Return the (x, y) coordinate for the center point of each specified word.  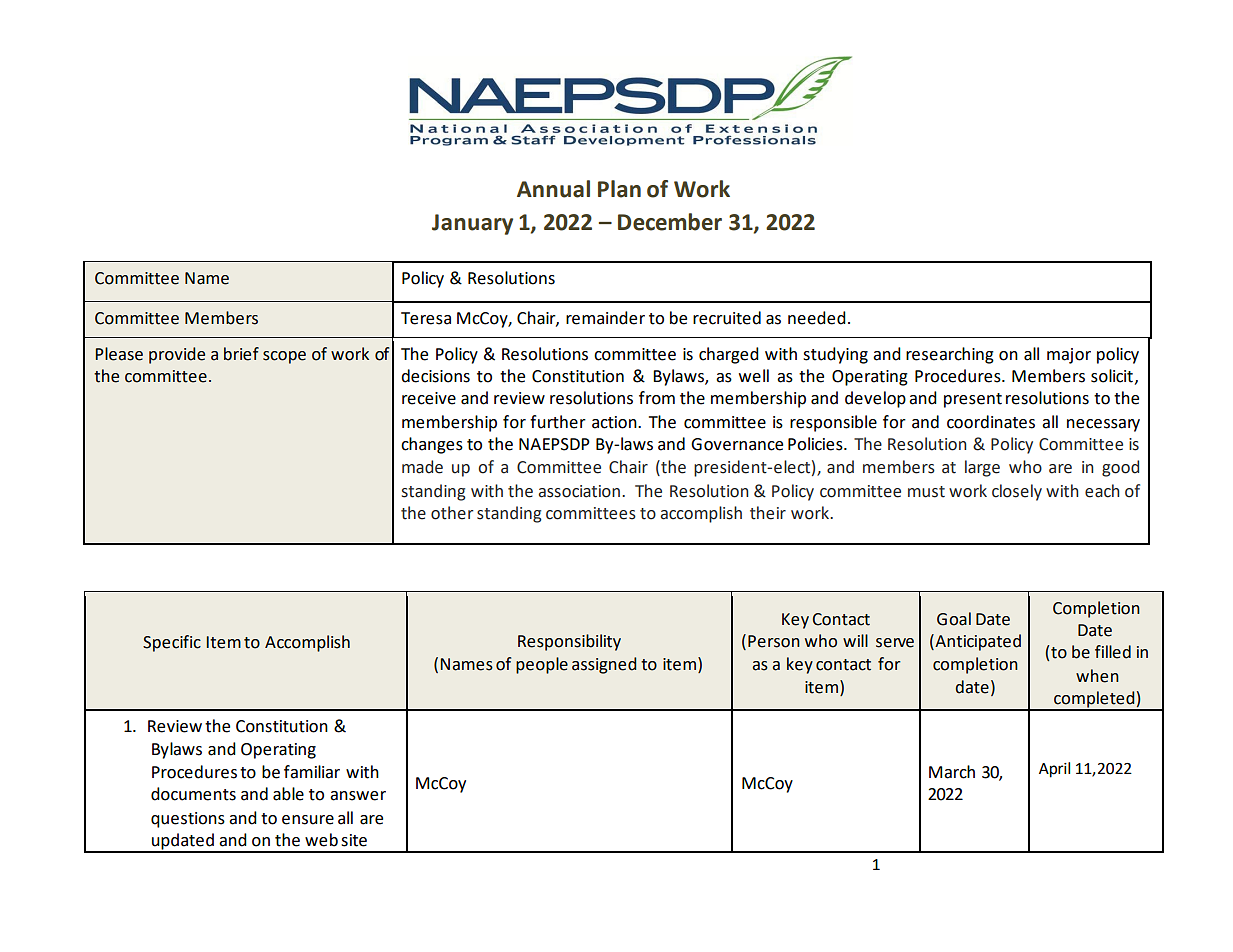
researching (950, 355)
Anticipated (977, 642)
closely (1017, 492)
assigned (604, 665)
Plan (619, 189)
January (472, 224)
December (670, 222)
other (452, 513)
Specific (172, 643)
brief (241, 354)
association (579, 491)
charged (729, 355)
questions (188, 820)
